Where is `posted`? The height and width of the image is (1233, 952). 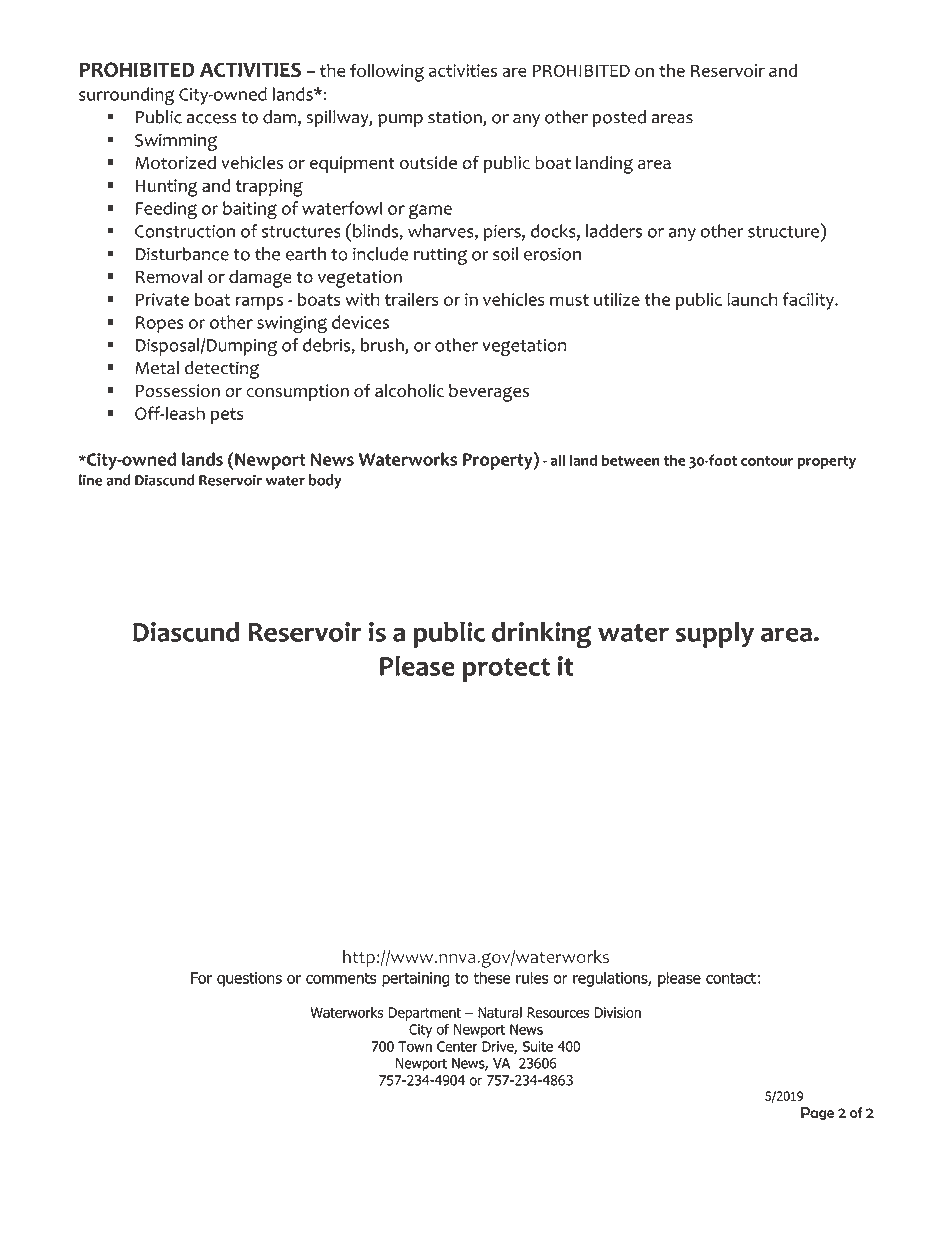
posted is located at coordinates (619, 119).
